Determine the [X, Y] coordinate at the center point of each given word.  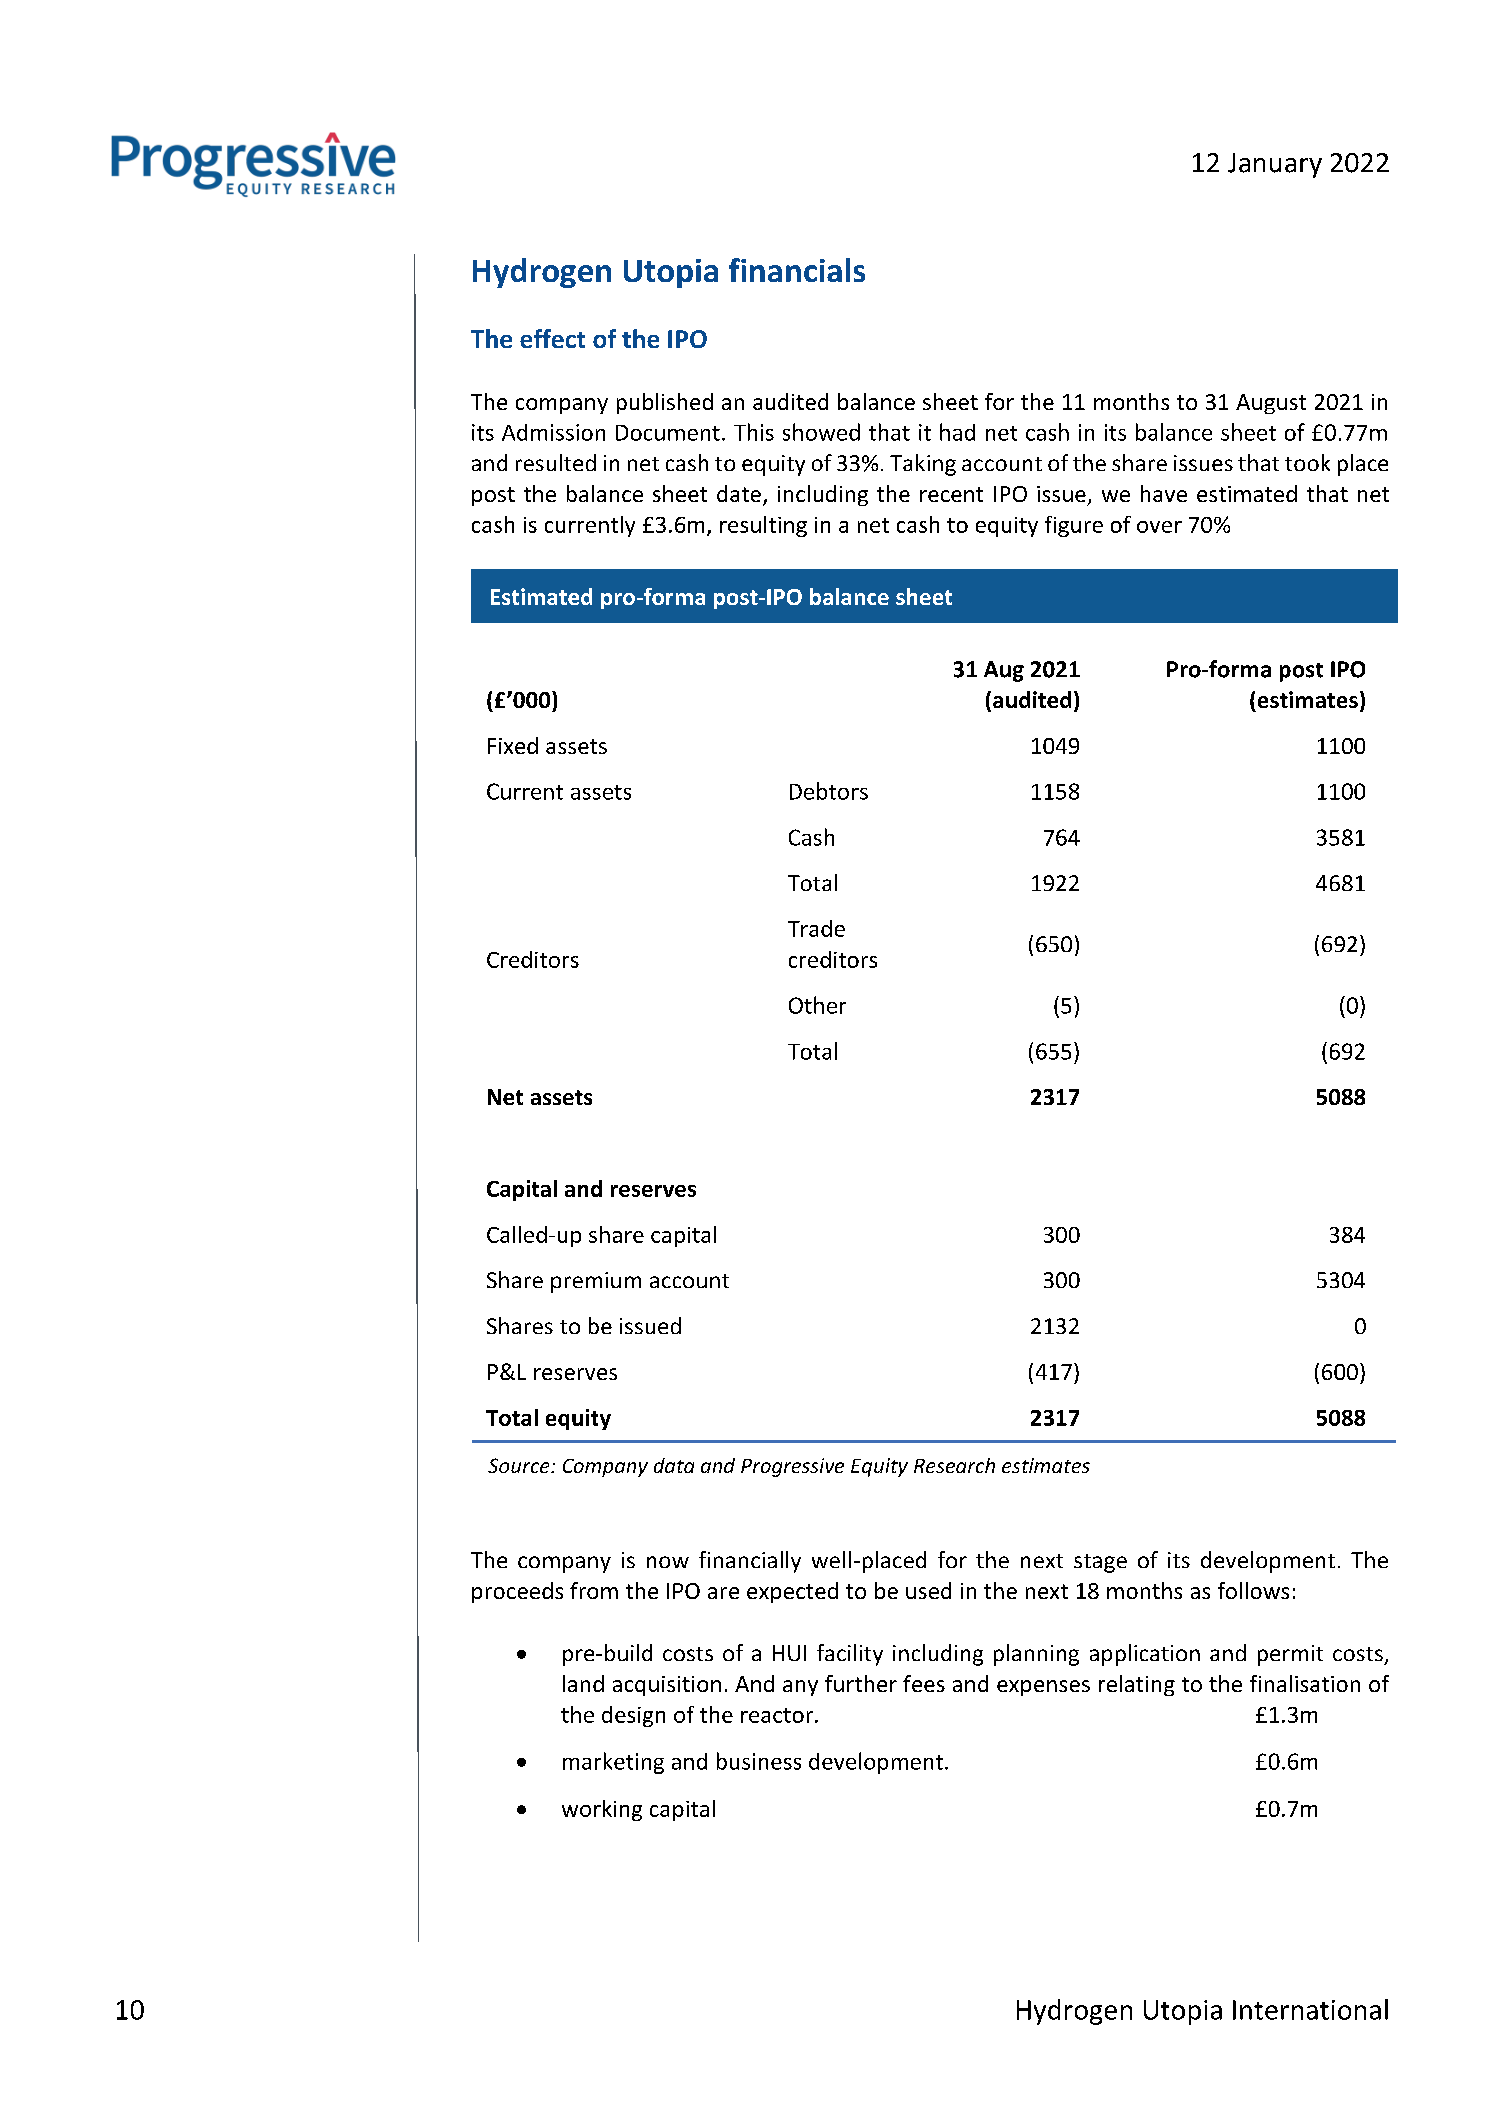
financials [797, 270]
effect [552, 338]
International [1310, 2009]
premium [596, 1282]
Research [954, 1465]
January [1275, 165]
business [759, 1761]
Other [817, 1005]
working [602, 1810]
